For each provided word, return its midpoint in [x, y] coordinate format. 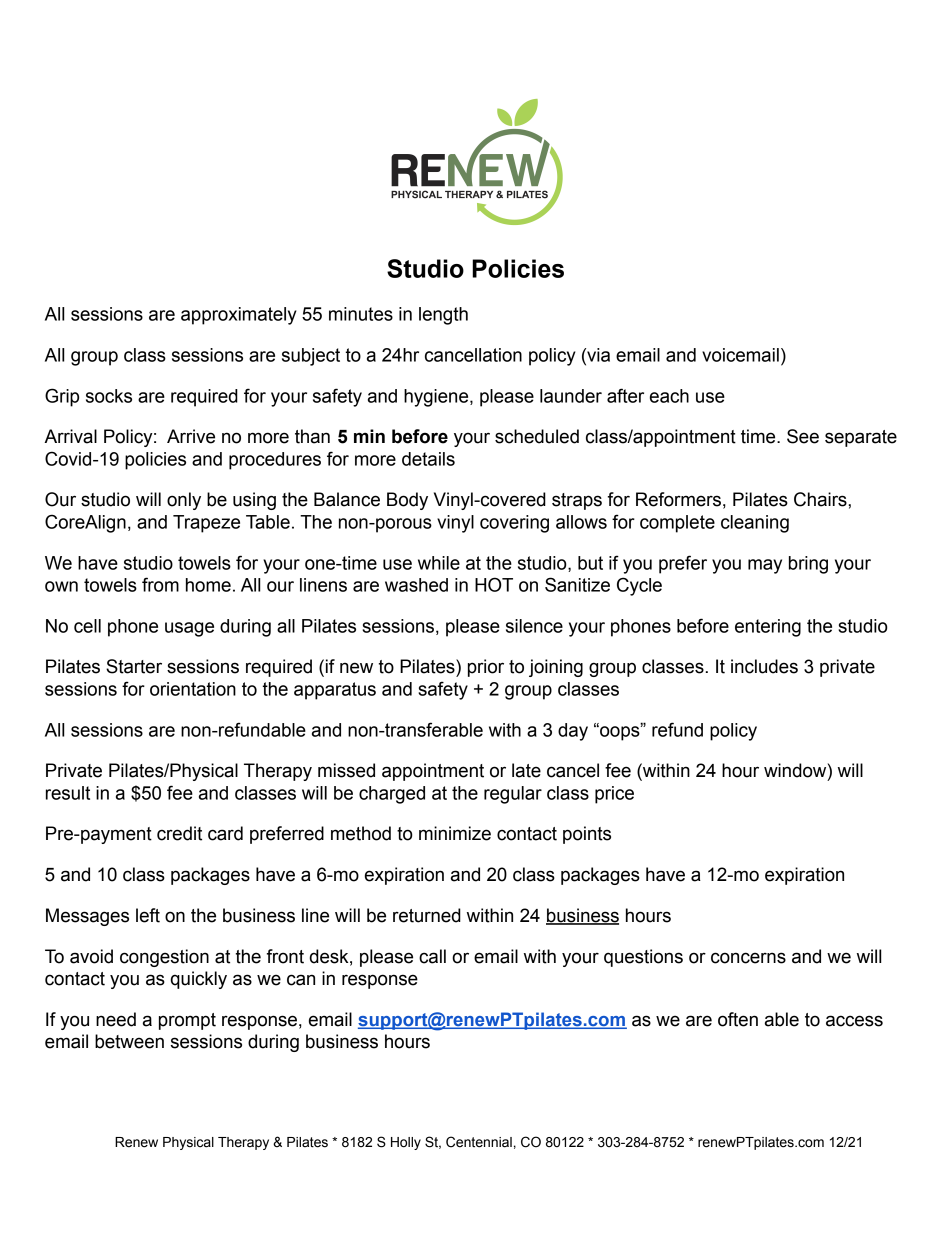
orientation [193, 689]
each [669, 396]
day [573, 732]
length [443, 316]
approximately [239, 316]
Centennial [479, 1142]
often [738, 1019]
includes [764, 666]
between [129, 1041]
